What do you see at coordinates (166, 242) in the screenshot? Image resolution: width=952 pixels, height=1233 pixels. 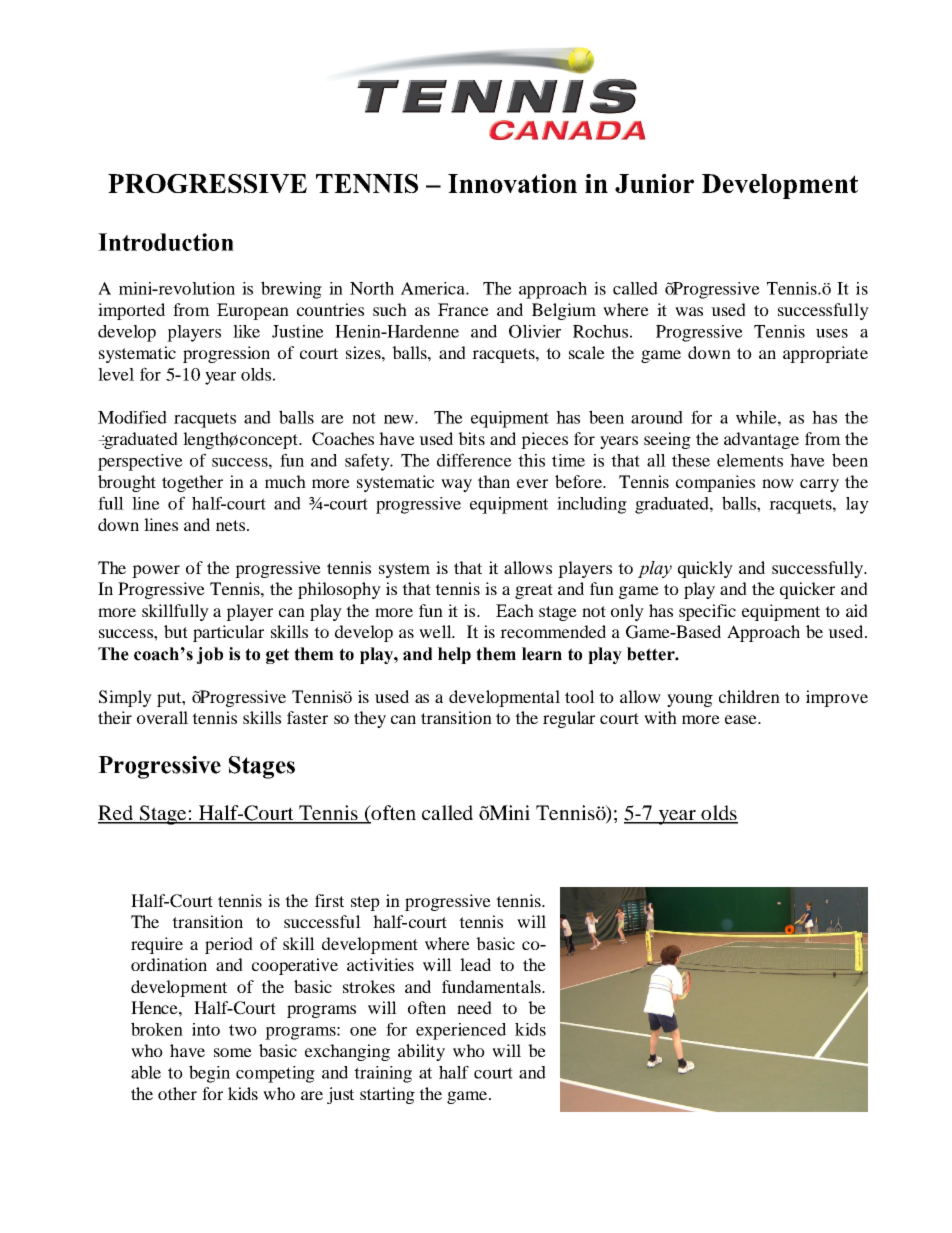 I see `Introduction` at bounding box center [166, 242].
